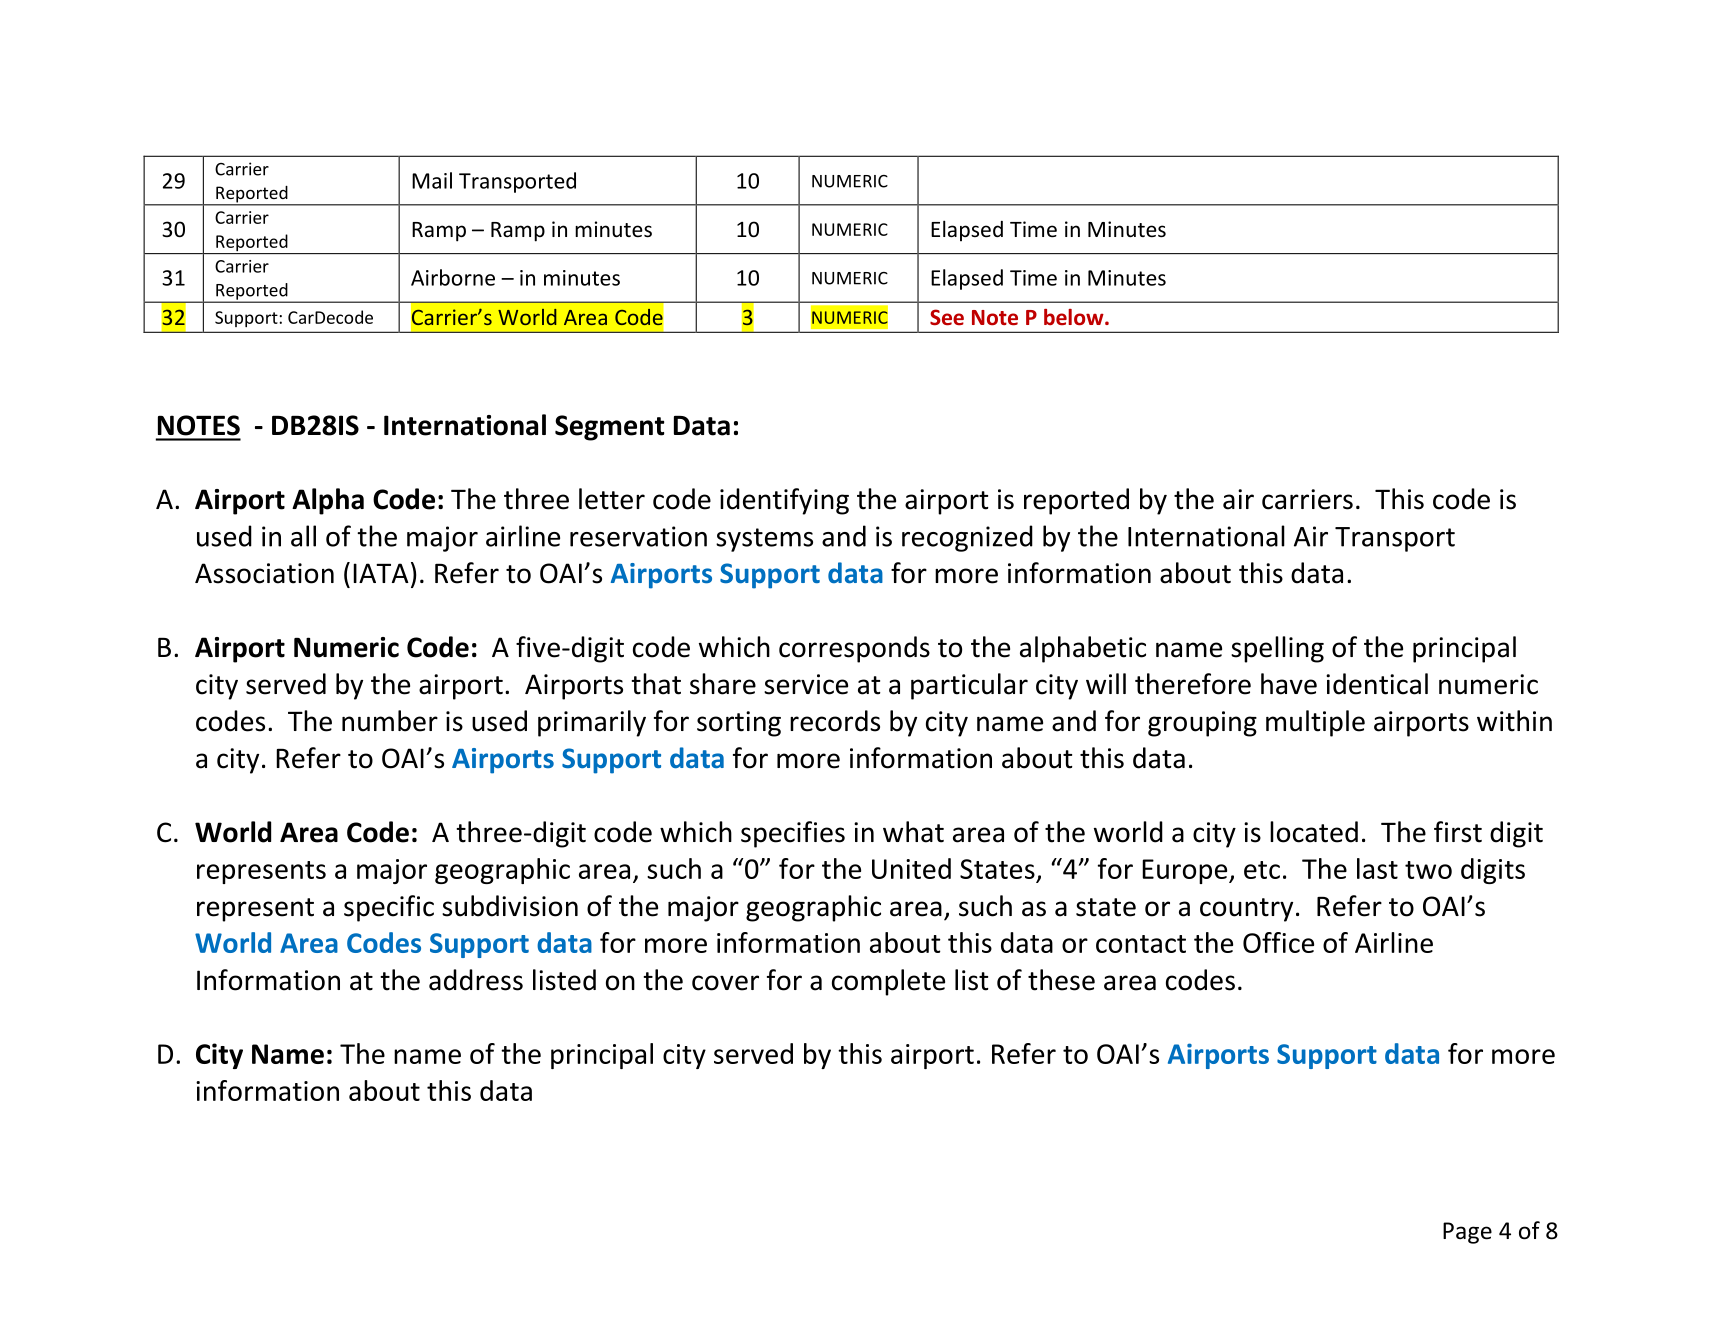 This screenshot has width=1714, height=1324. I want to click on last, so click(1377, 868).
